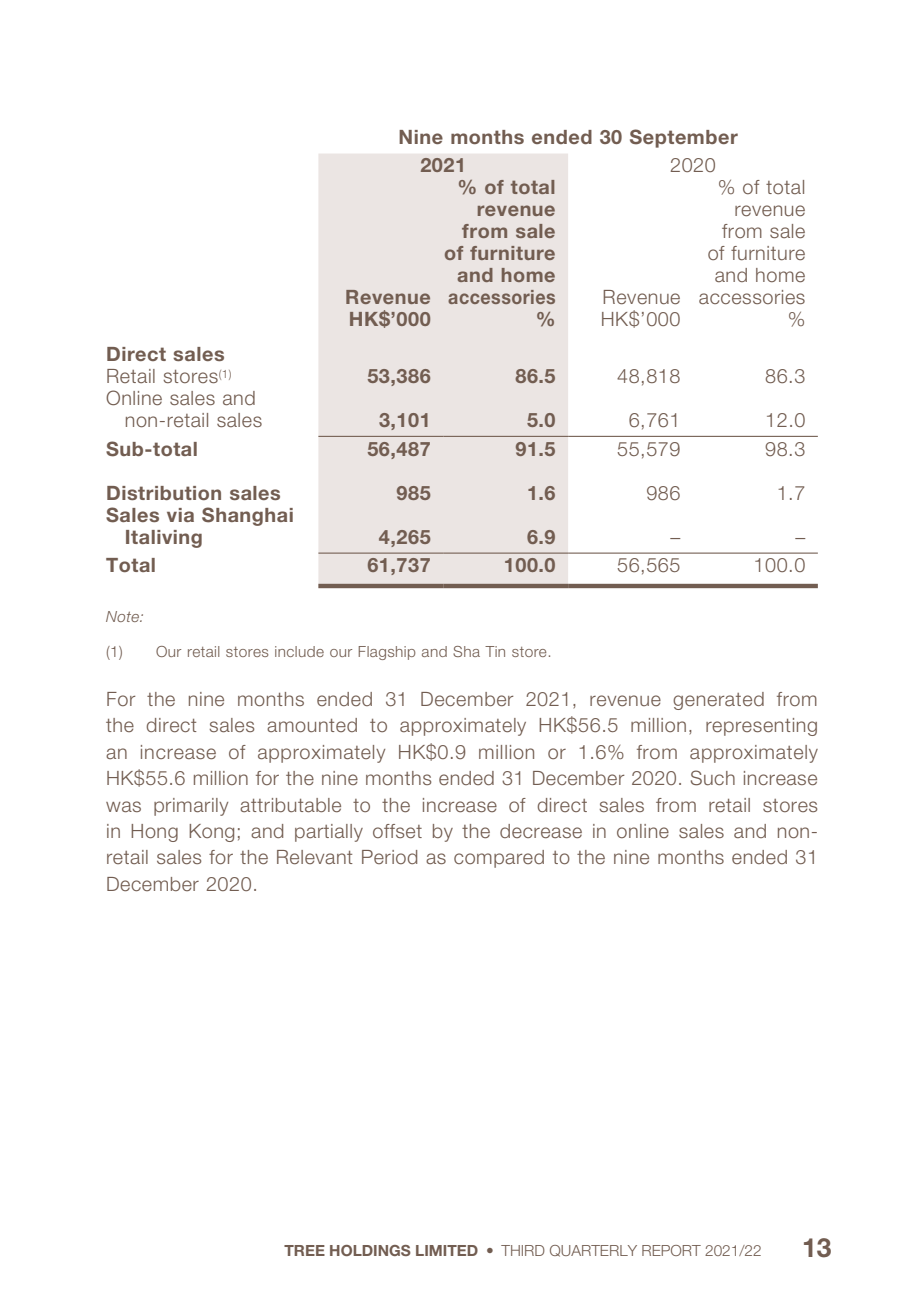  Describe the element at coordinates (713, 778) in the screenshot. I see `Such` at that location.
